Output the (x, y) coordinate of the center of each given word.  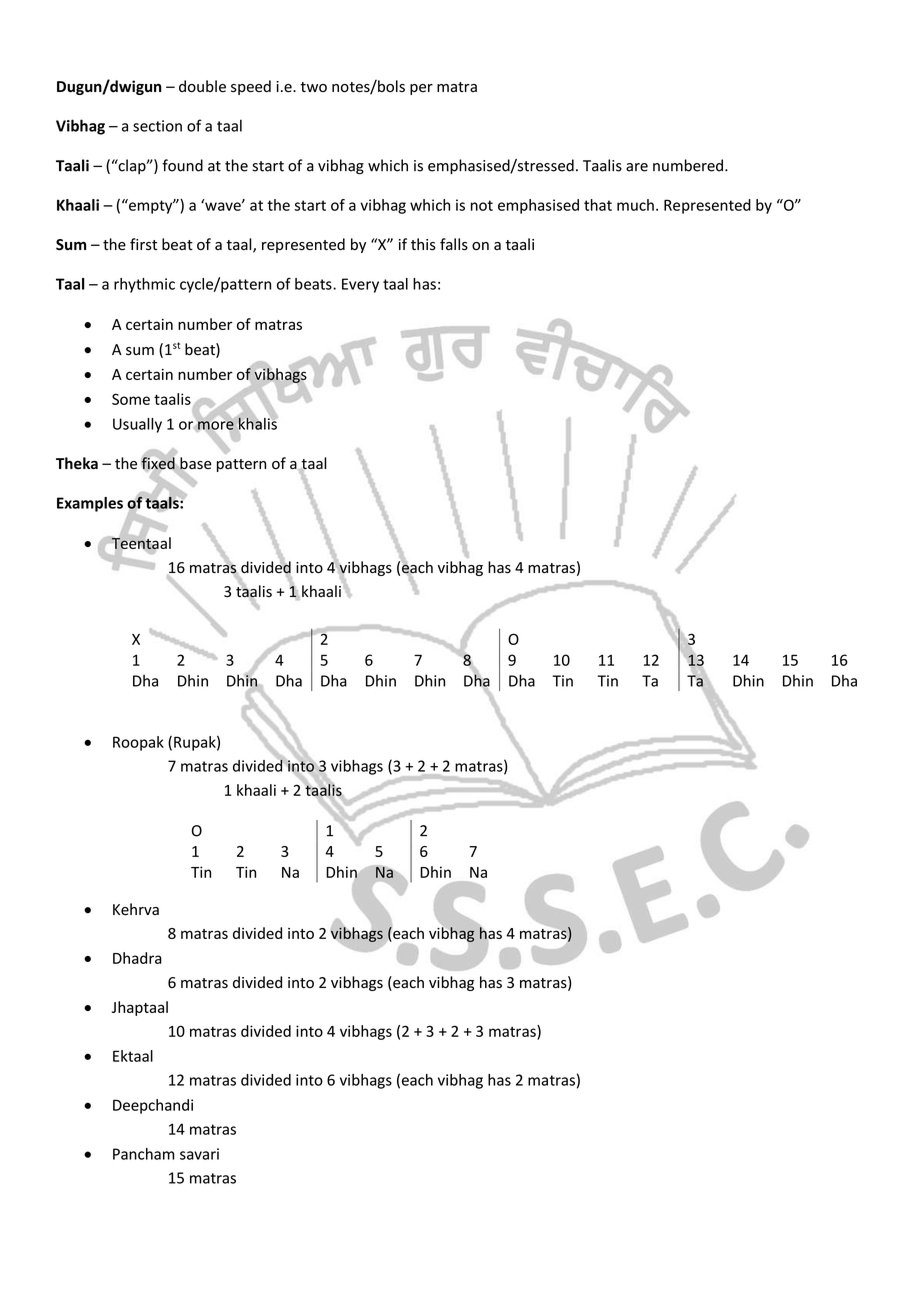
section (157, 126)
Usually (137, 425)
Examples (90, 504)
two (313, 87)
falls (454, 244)
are (637, 167)
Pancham (144, 1154)
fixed (158, 463)
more (216, 425)
